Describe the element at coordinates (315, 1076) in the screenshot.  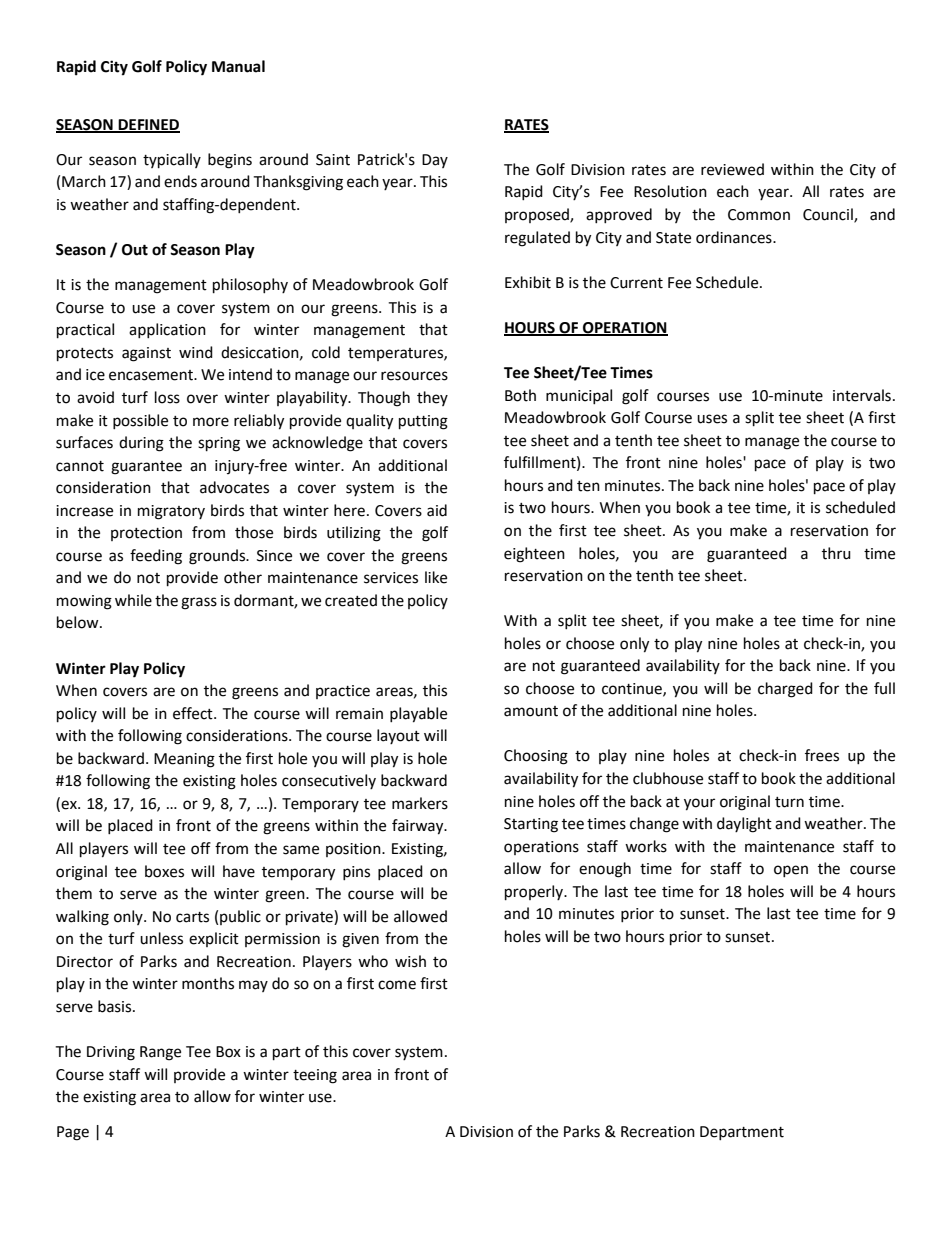
I see `teeing` at that location.
